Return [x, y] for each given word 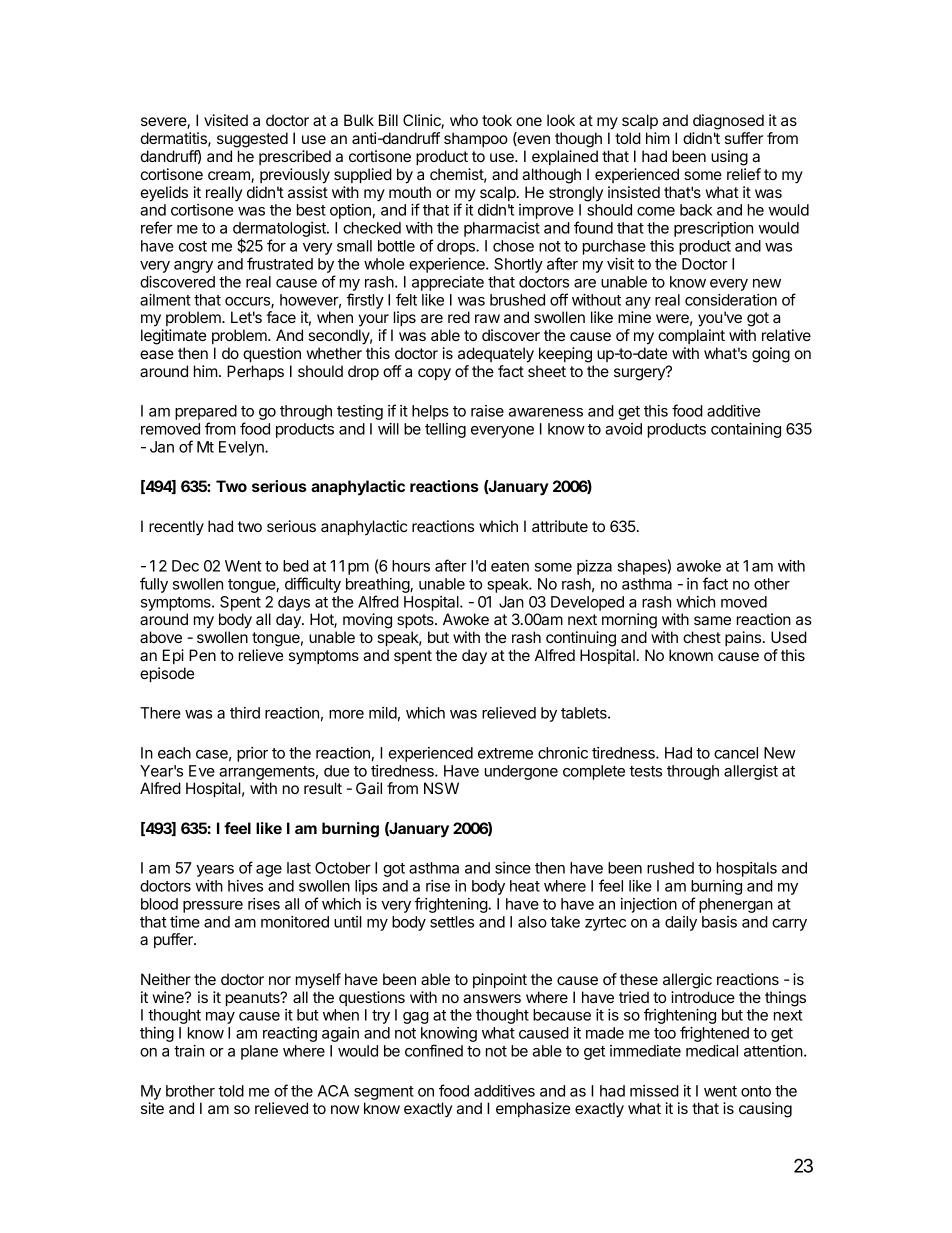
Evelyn [242, 448]
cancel [736, 753]
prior [252, 754]
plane [259, 1052]
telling [445, 430]
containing [746, 430]
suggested [252, 140]
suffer [744, 138]
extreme [505, 753]
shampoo [476, 139]
